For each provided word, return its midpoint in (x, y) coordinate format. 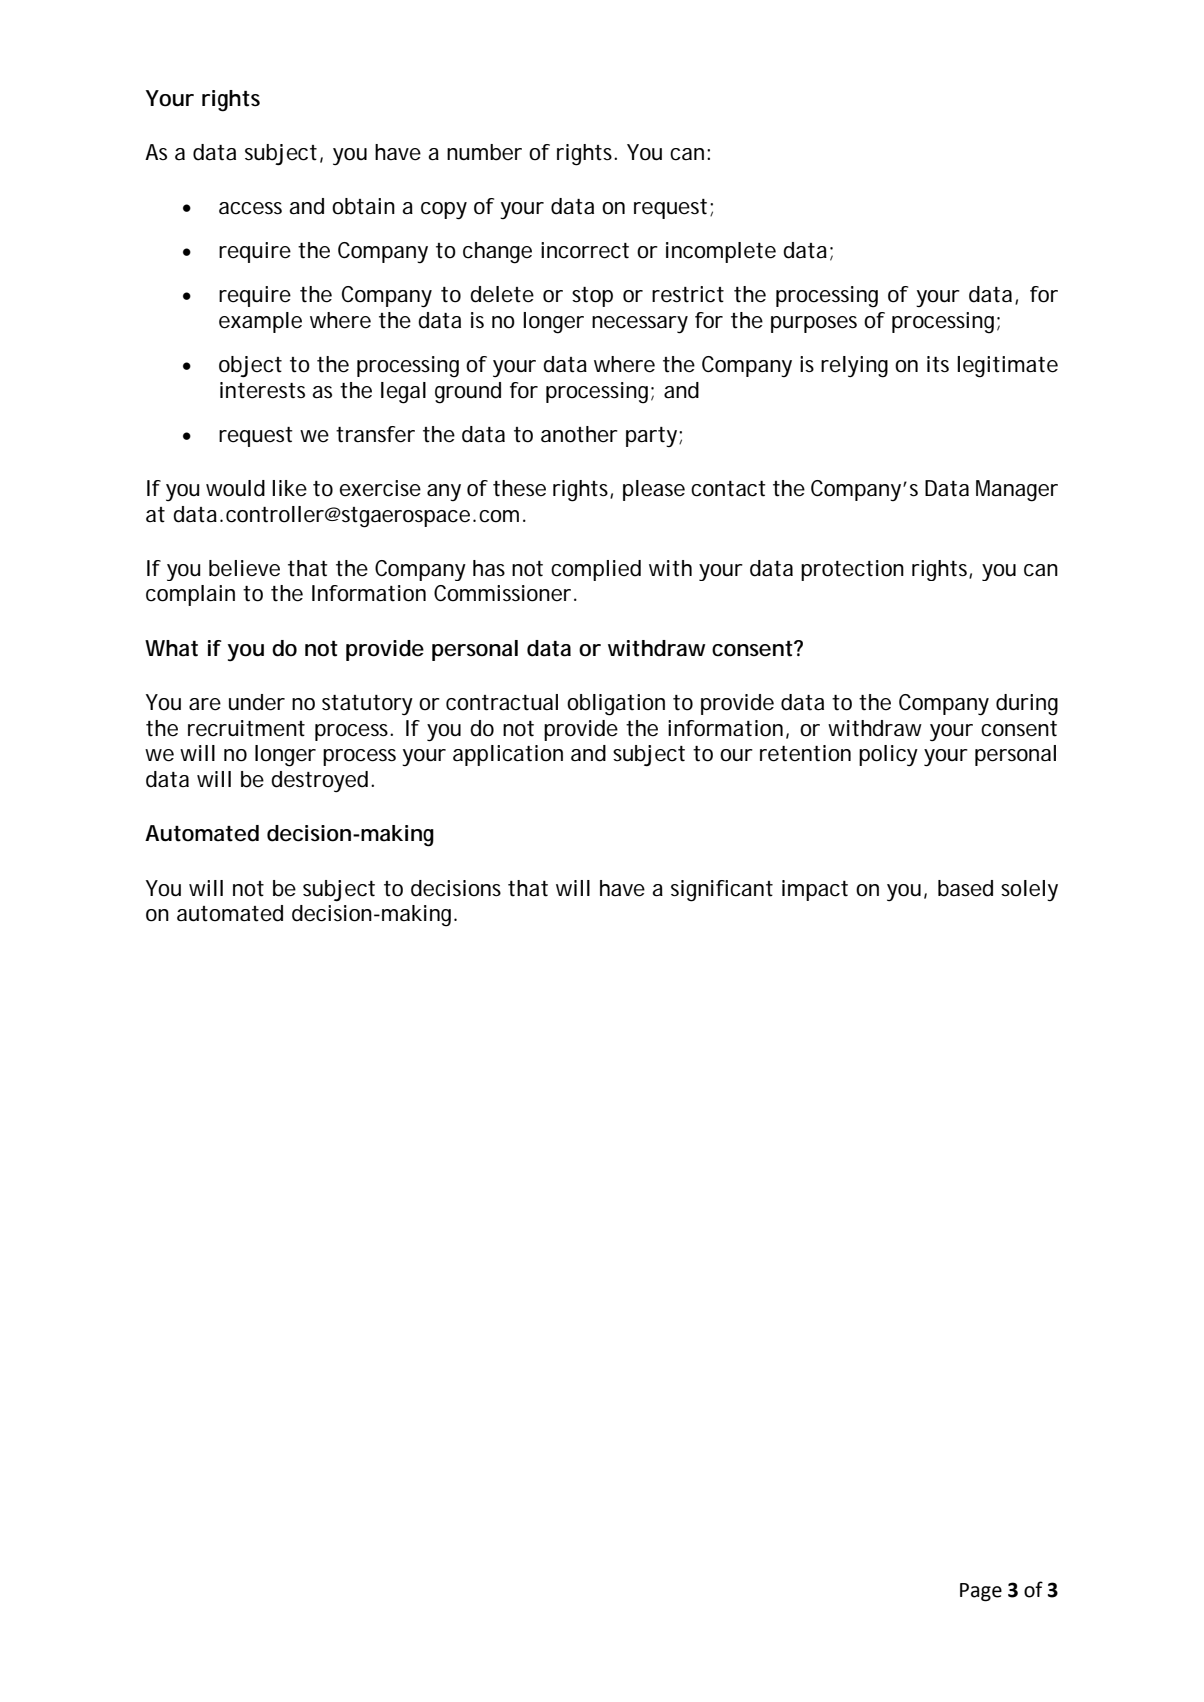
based (965, 888)
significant (722, 891)
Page (981, 1592)
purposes (814, 324)
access (250, 208)
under (257, 702)
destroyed (319, 781)
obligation (616, 705)
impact (815, 890)
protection (852, 570)
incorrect (585, 250)
